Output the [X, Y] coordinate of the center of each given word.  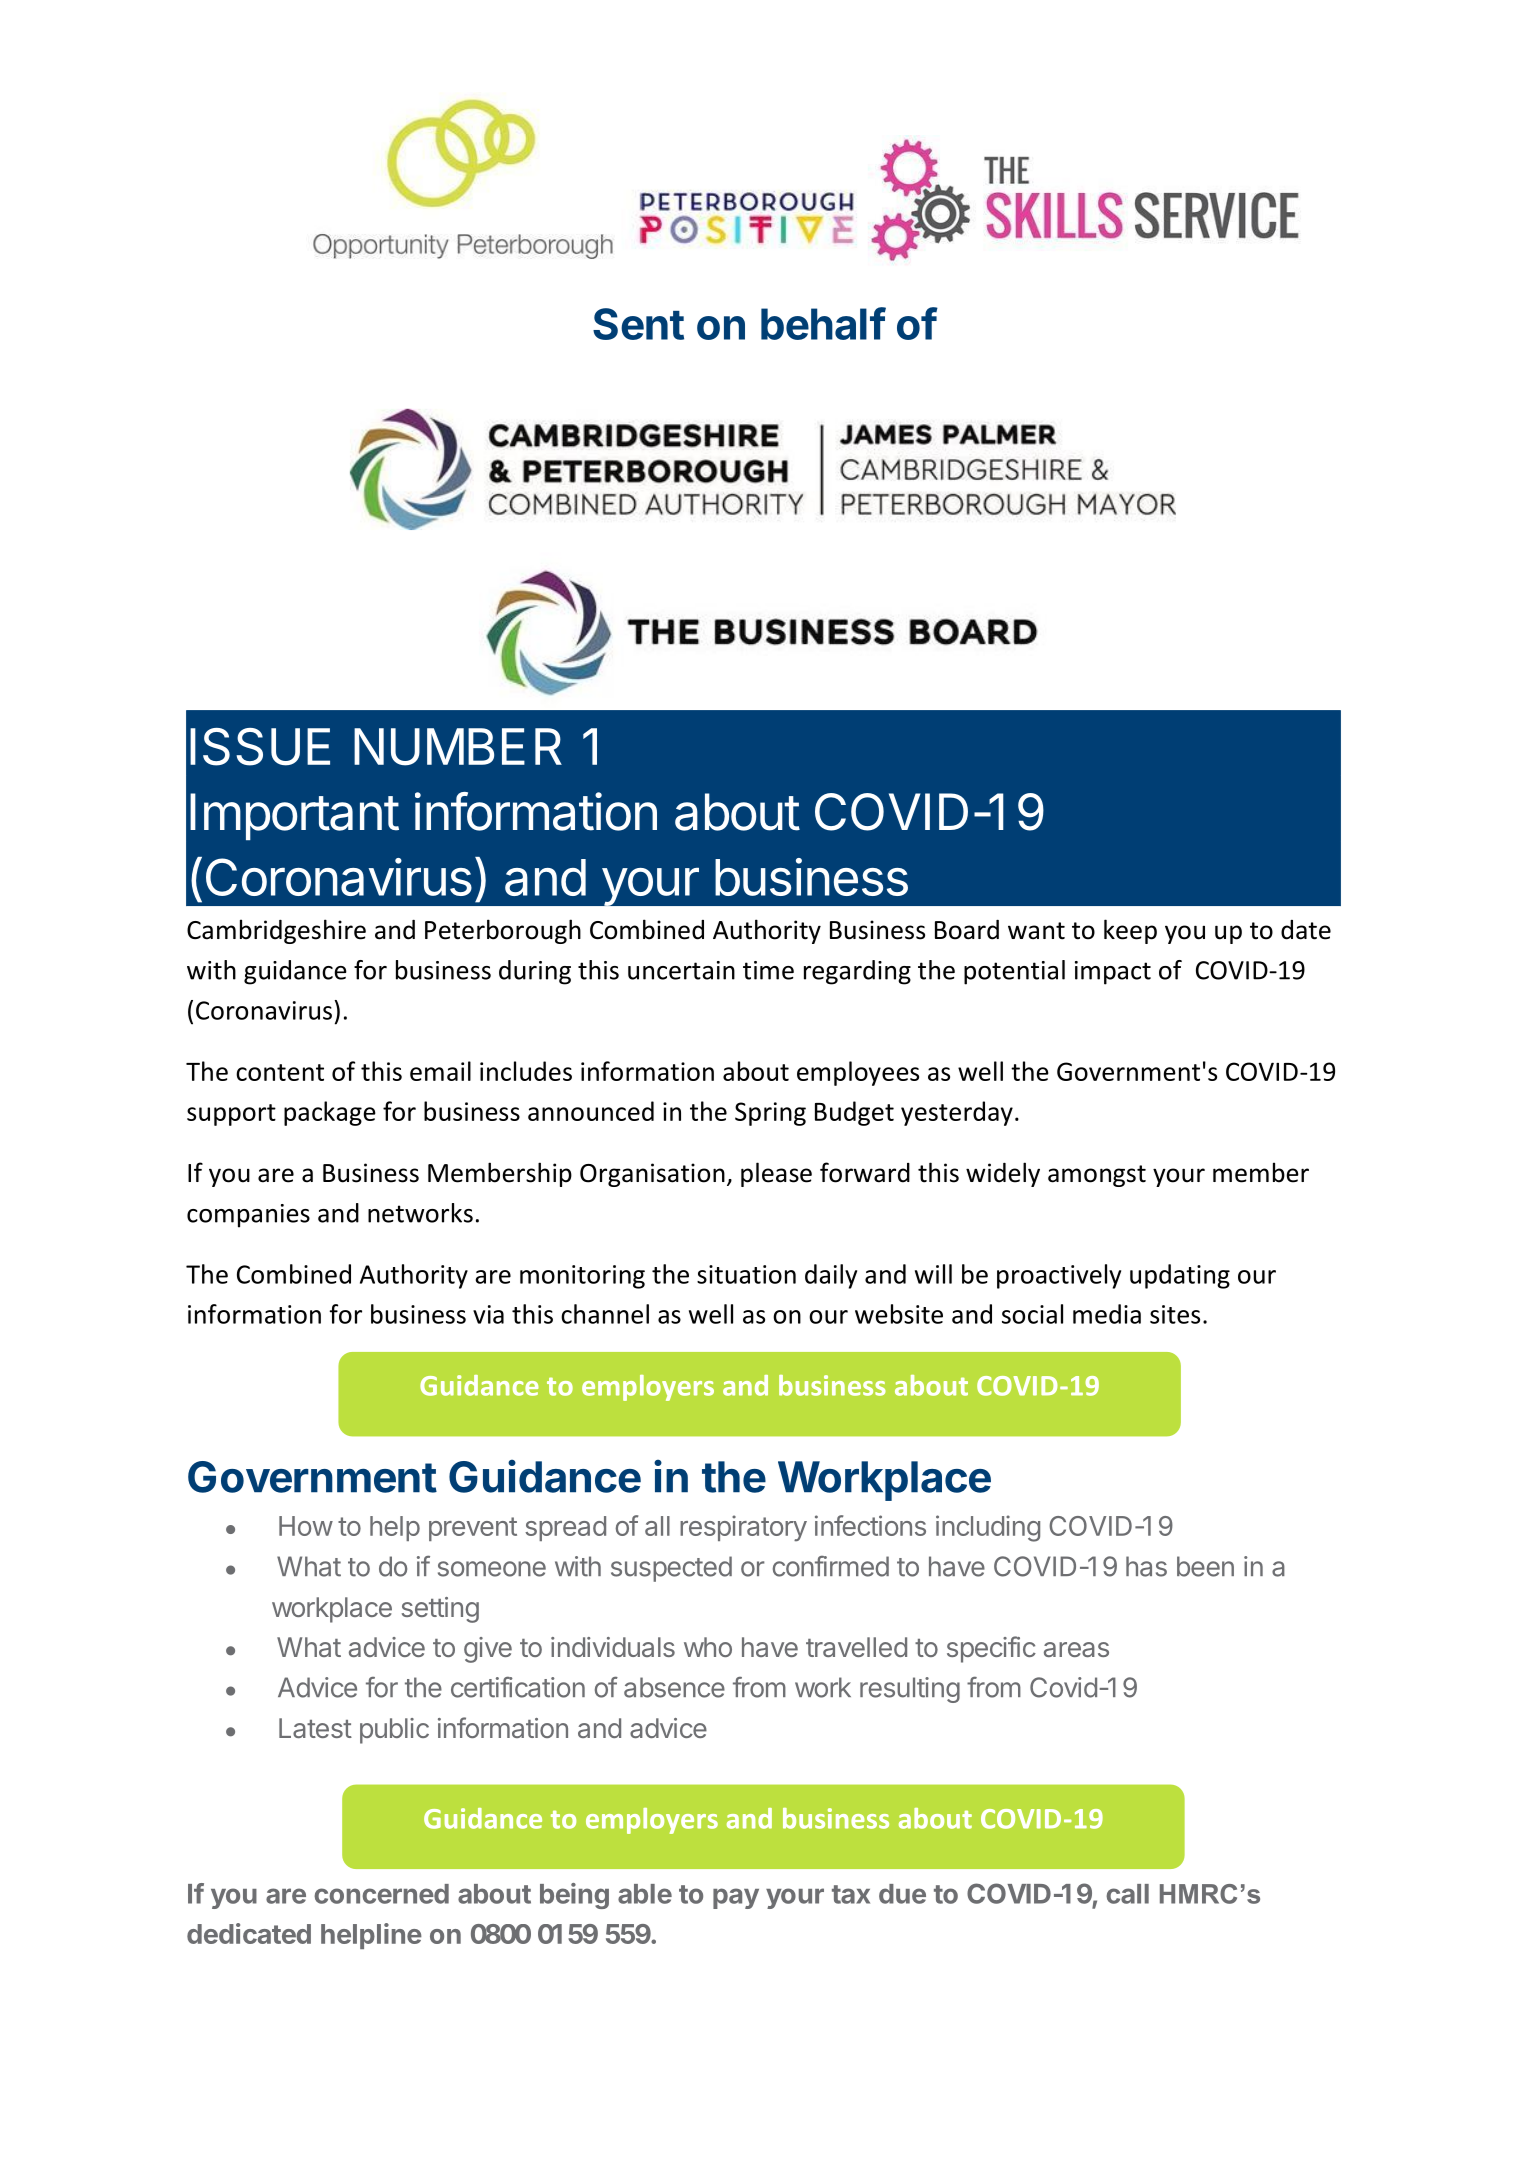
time [768, 970]
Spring [770, 1114]
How [306, 1526]
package [330, 1113]
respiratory [743, 1528]
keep [1130, 931]
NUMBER [458, 747]
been [1205, 1566]
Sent [638, 324]
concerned [381, 1894]
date [1306, 930]
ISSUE [260, 747]
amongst [1097, 1176]
